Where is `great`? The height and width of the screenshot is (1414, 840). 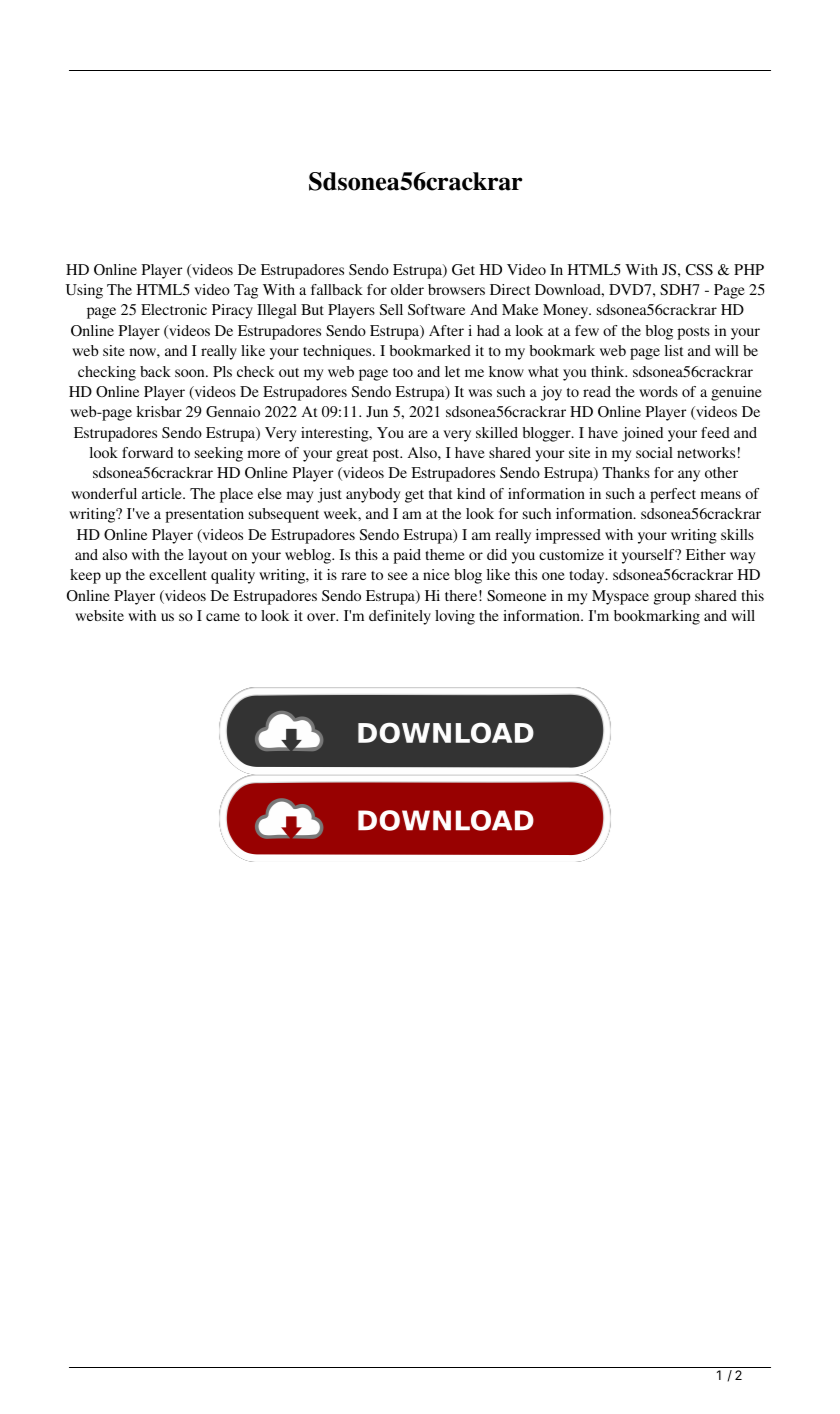
great is located at coordinates (352, 455).
